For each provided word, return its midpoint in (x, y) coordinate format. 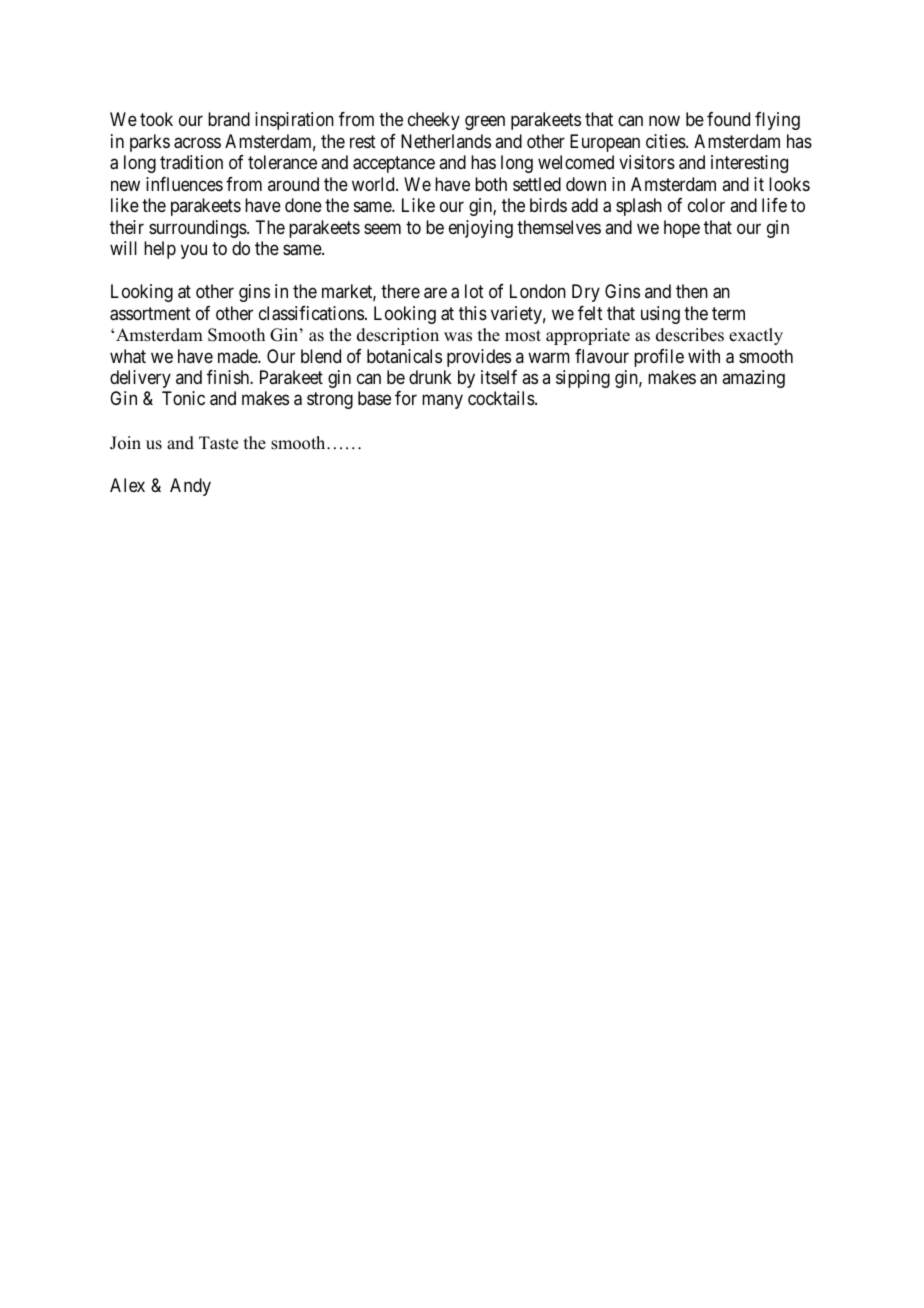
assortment (150, 314)
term (728, 313)
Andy (190, 487)
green (485, 123)
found (728, 119)
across (197, 143)
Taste (218, 443)
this (473, 313)
